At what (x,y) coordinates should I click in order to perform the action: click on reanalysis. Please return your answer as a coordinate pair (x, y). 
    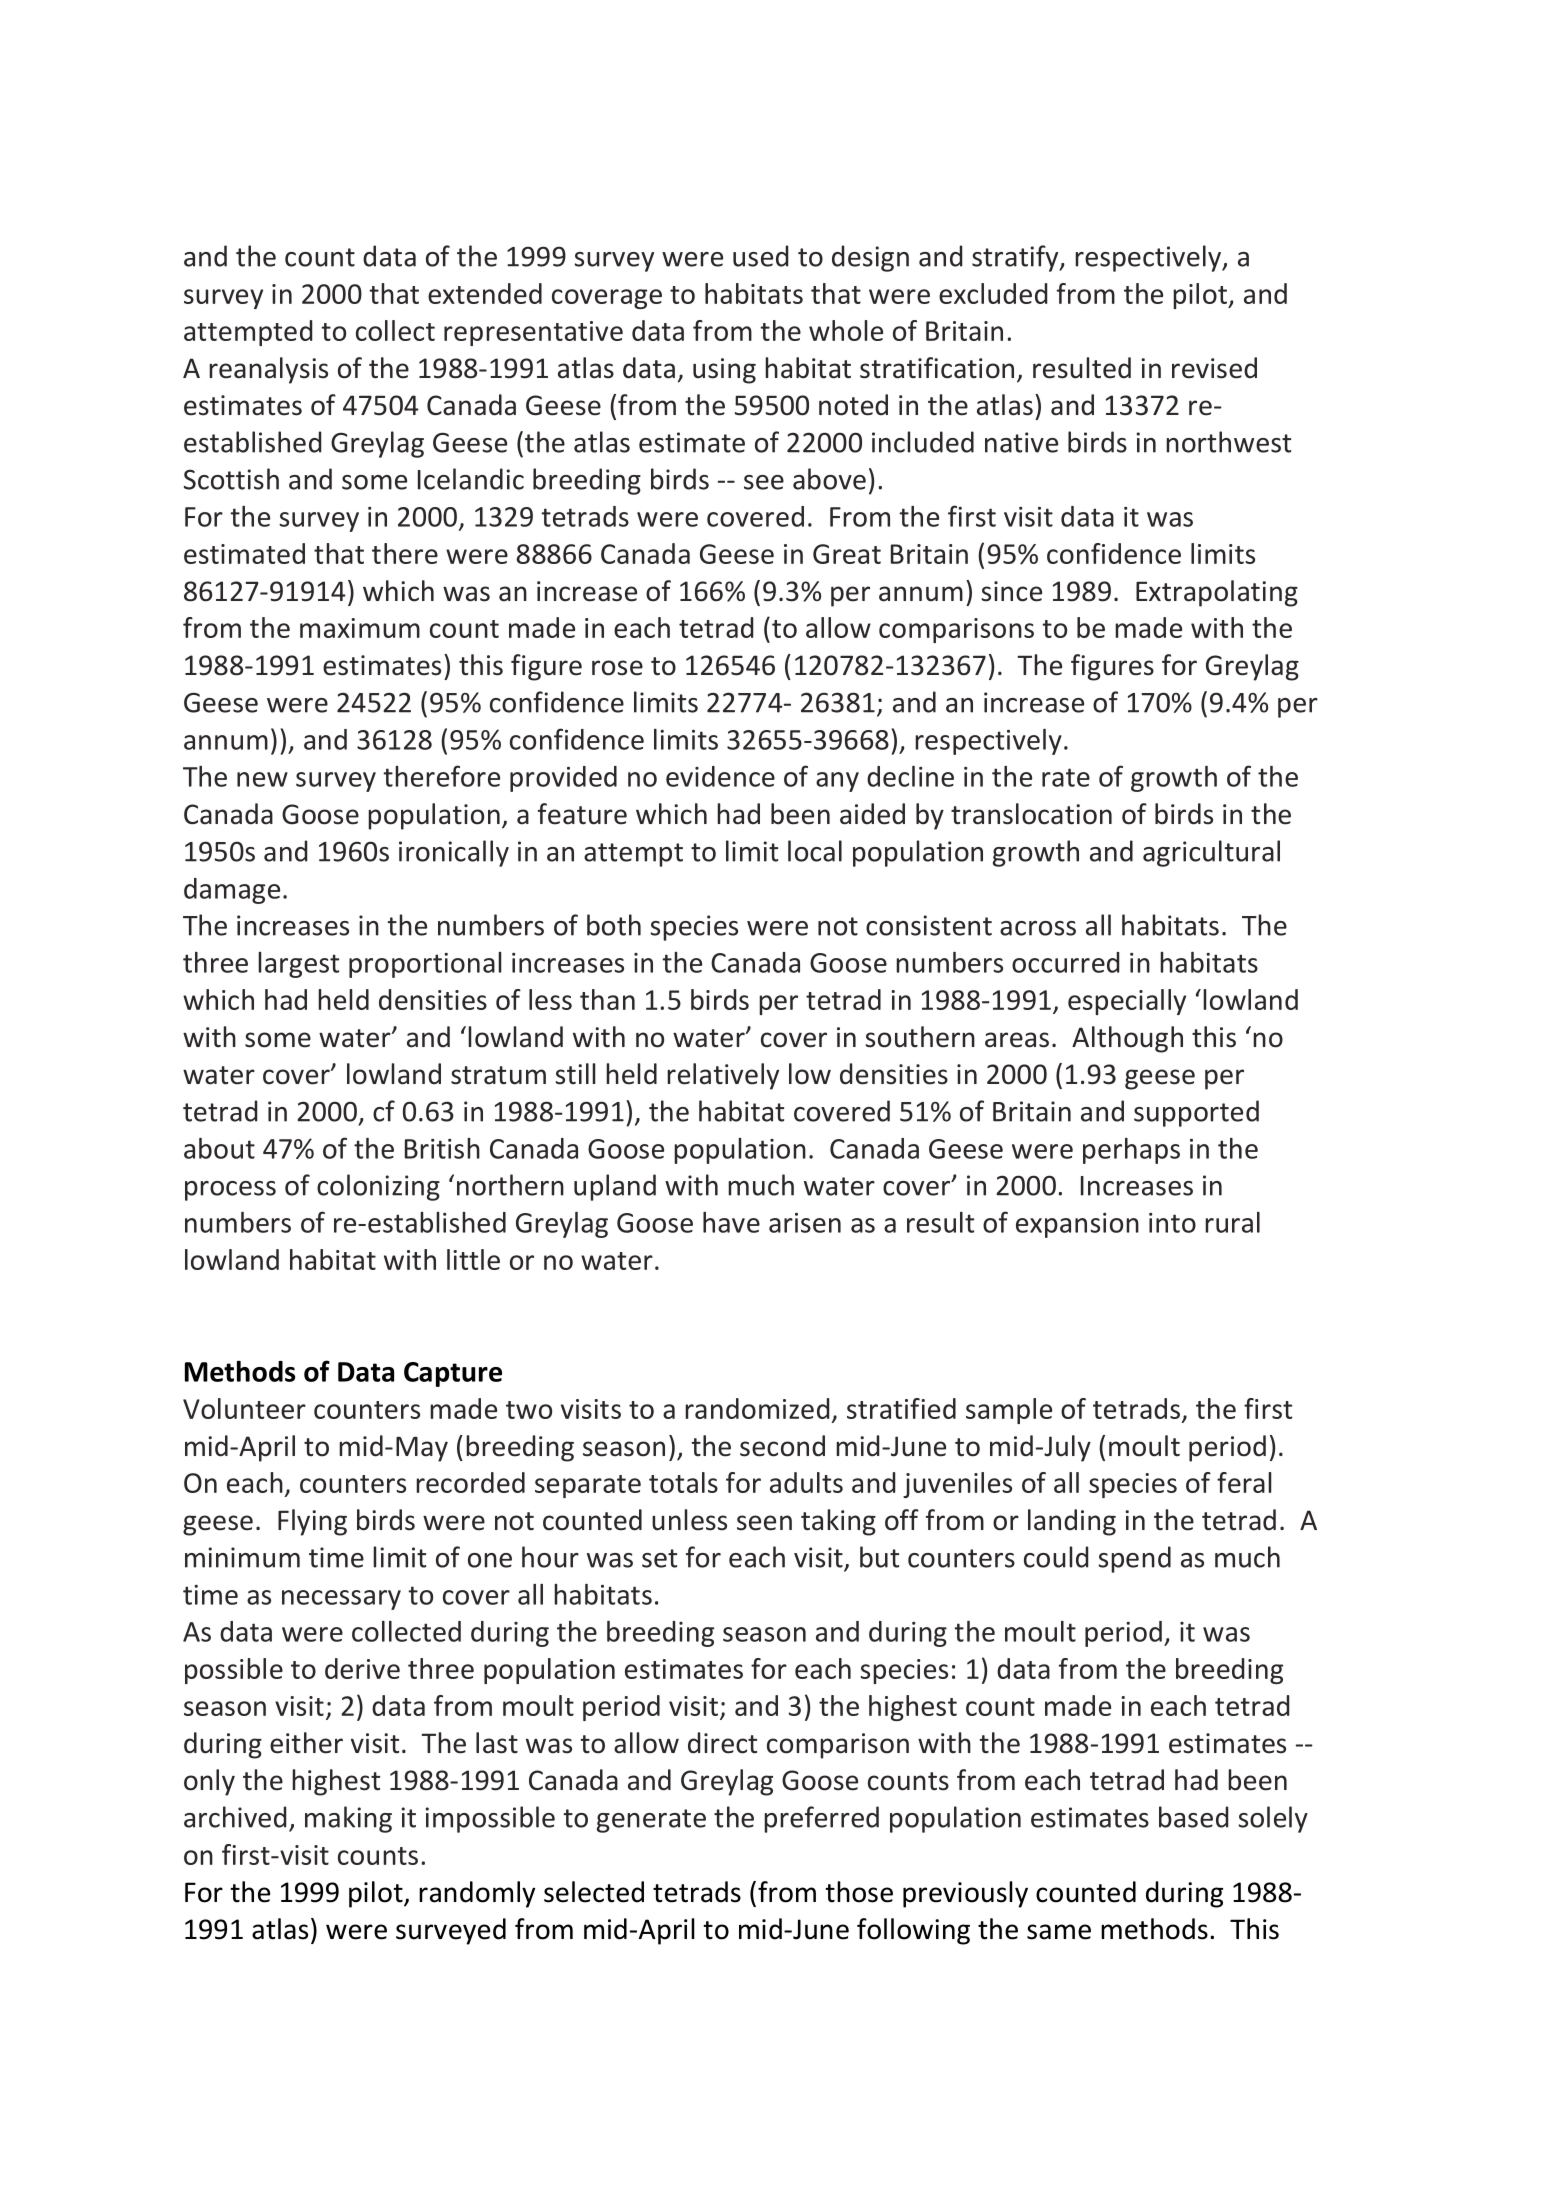
    Looking at the image, I should click on (268, 370).
